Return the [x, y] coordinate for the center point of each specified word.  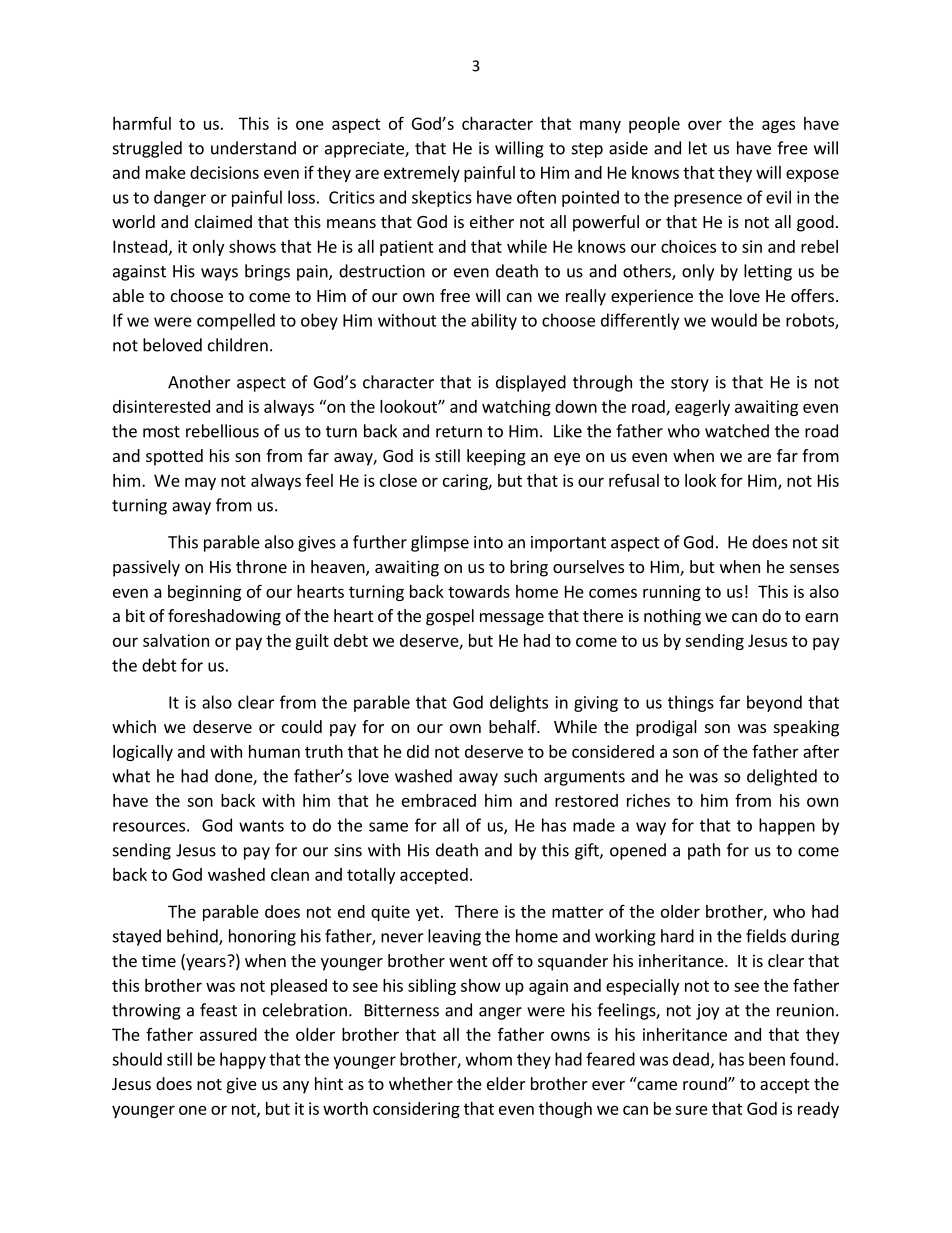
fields [766, 936]
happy [243, 1060]
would [734, 320]
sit [830, 542]
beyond [774, 703]
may [200, 483]
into [488, 542]
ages [778, 126]
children [238, 345]
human [274, 751]
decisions [224, 172]
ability [494, 321]
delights [519, 703]
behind [193, 937]
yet [427, 913]
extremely [422, 174]
